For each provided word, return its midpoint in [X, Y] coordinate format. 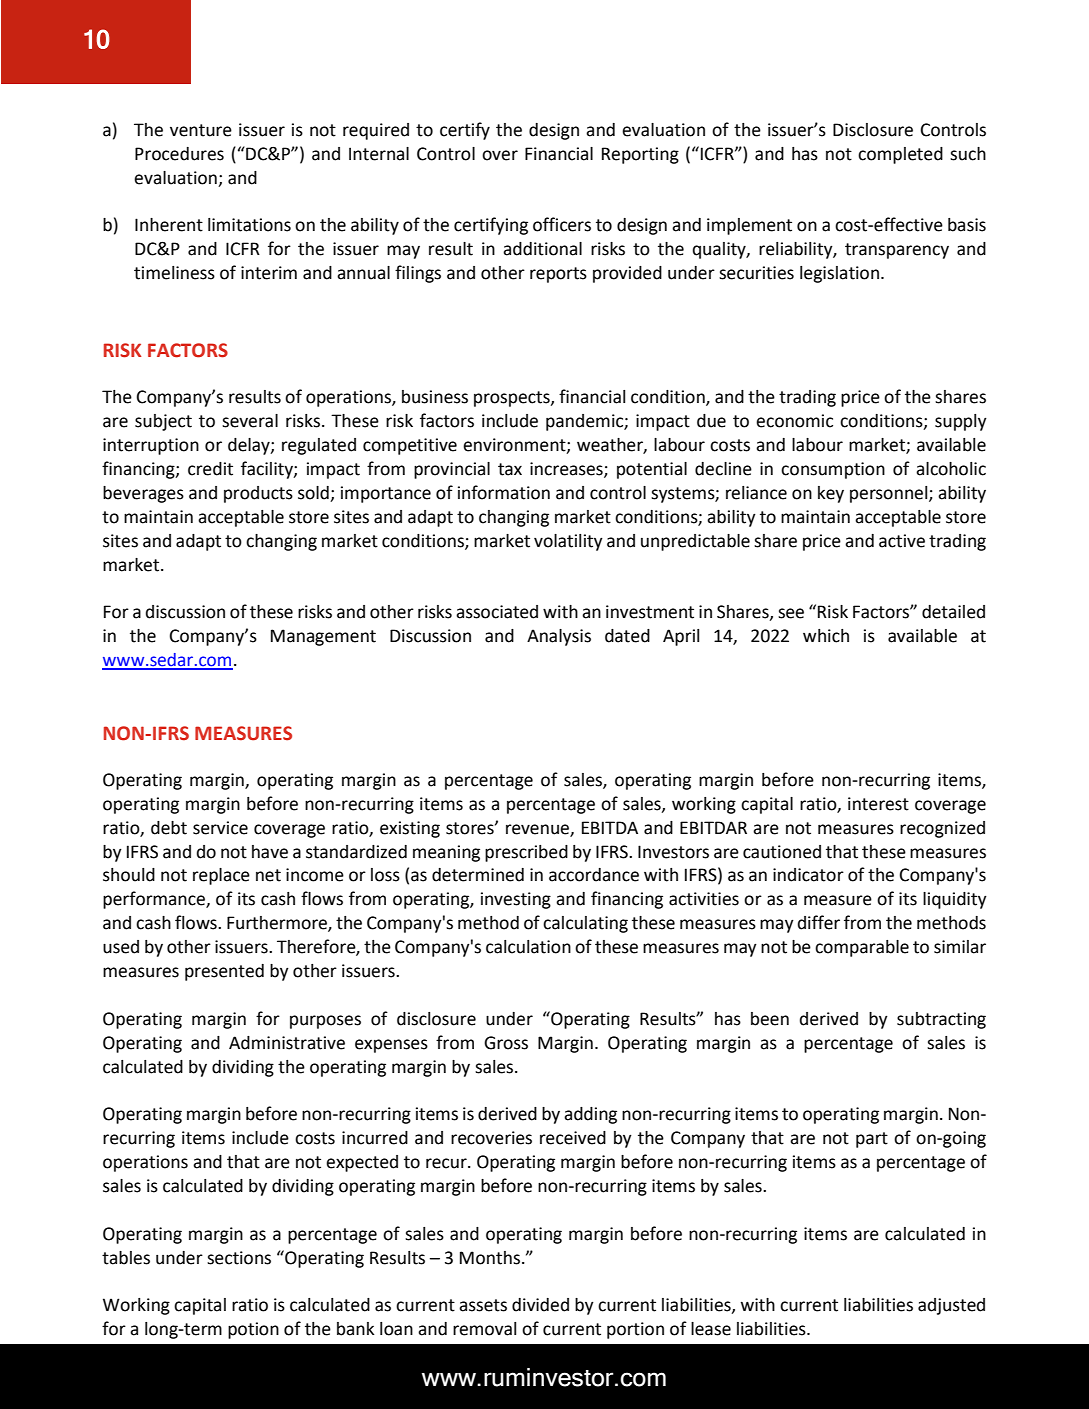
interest [878, 804]
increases [567, 470]
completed [900, 155]
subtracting [941, 1020]
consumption [833, 470]
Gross [506, 1043]
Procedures [179, 154]
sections [239, 1258]
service [220, 828]
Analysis [559, 637]
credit [210, 469]
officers [562, 224]
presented [224, 972]
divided [540, 1305]
